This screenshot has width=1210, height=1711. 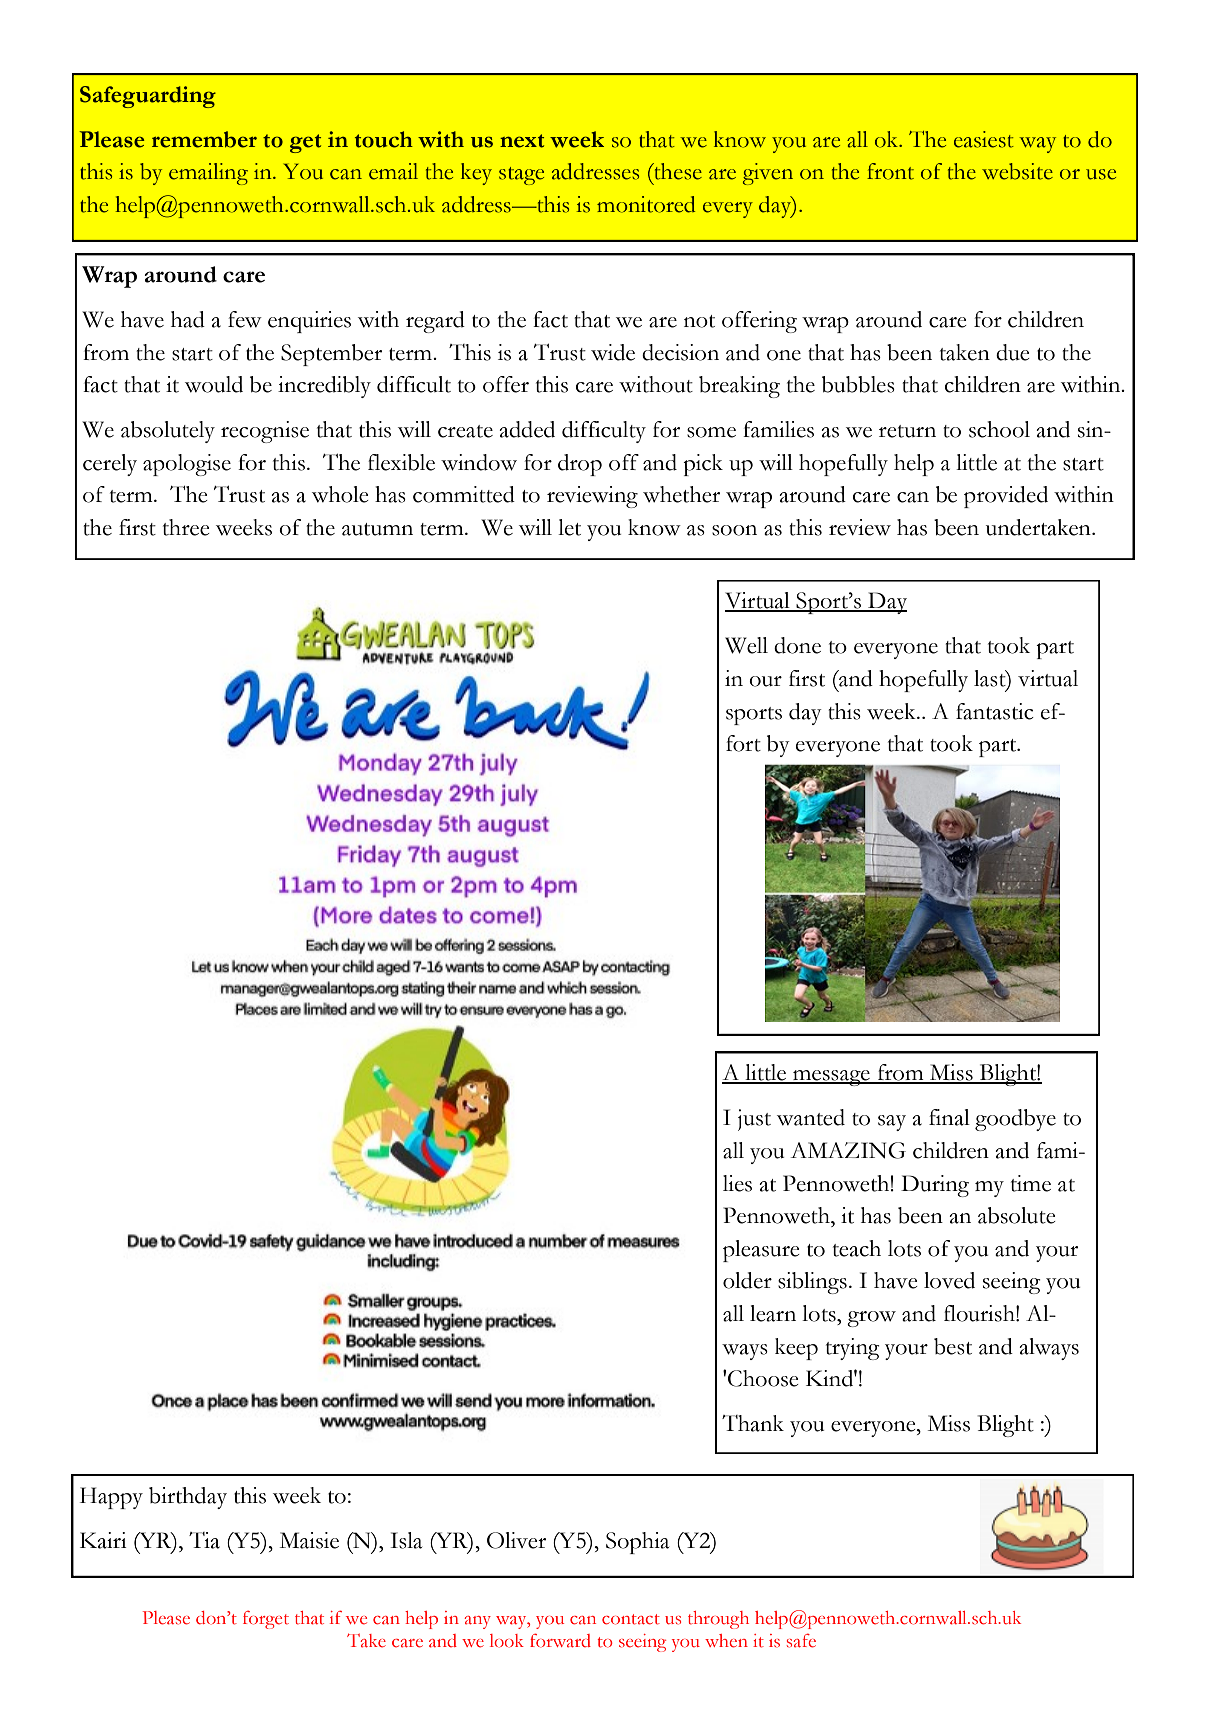 What do you see at coordinates (1017, 171) in the screenshot?
I see `website` at bounding box center [1017, 171].
